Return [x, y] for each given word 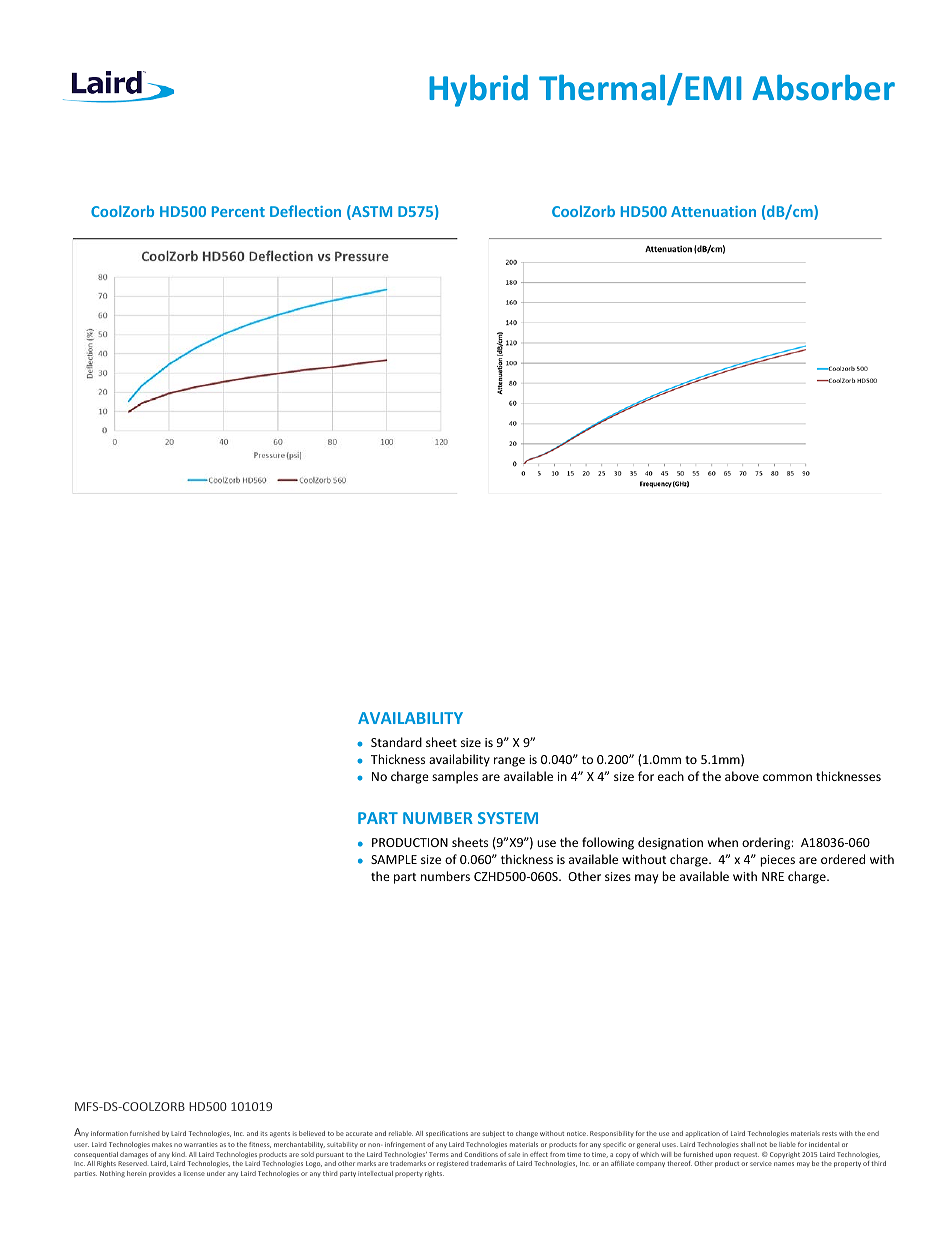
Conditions [481, 1154]
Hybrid [478, 90]
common [787, 777]
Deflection [305, 211]
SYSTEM [508, 818]
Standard [396, 742]
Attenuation [713, 211]
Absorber [823, 87]
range [509, 762]
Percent [238, 211]
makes [162, 1144]
